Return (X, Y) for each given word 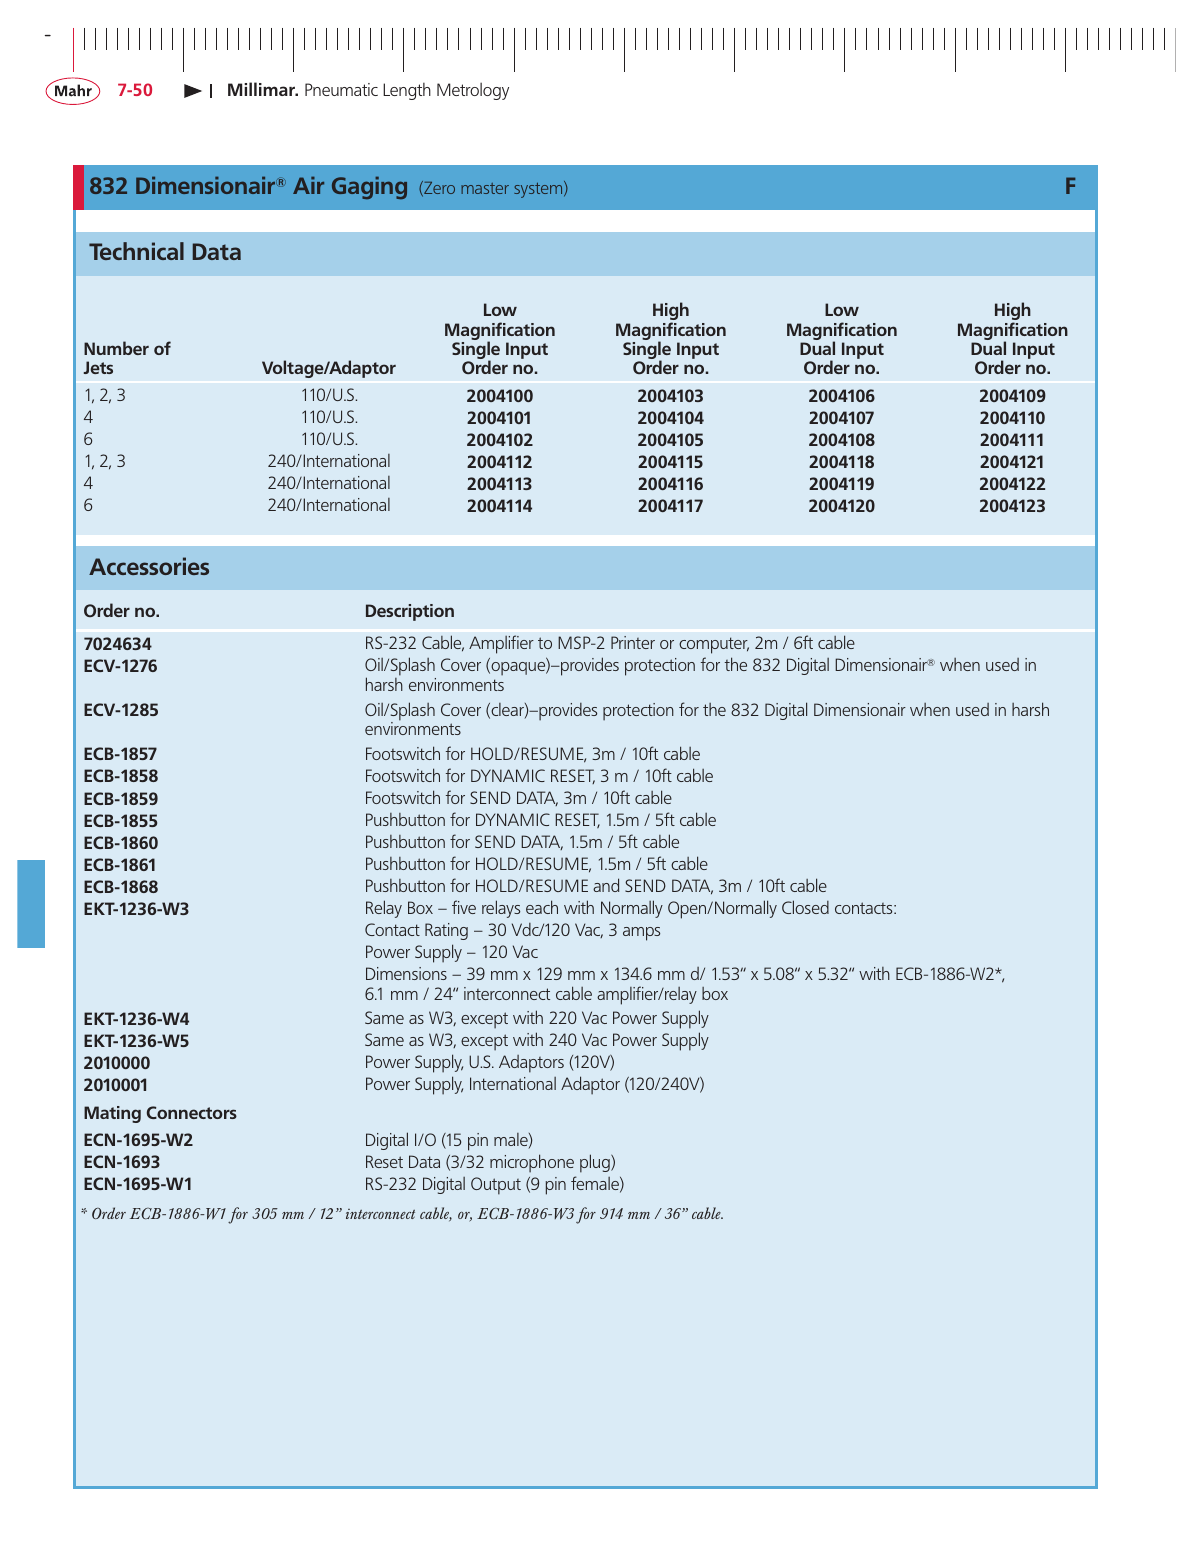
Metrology (473, 91)
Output (496, 1186)
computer (714, 645)
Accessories (149, 566)
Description (410, 612)
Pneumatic (341, 89)
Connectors (192, 1112)
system (539, 189)
